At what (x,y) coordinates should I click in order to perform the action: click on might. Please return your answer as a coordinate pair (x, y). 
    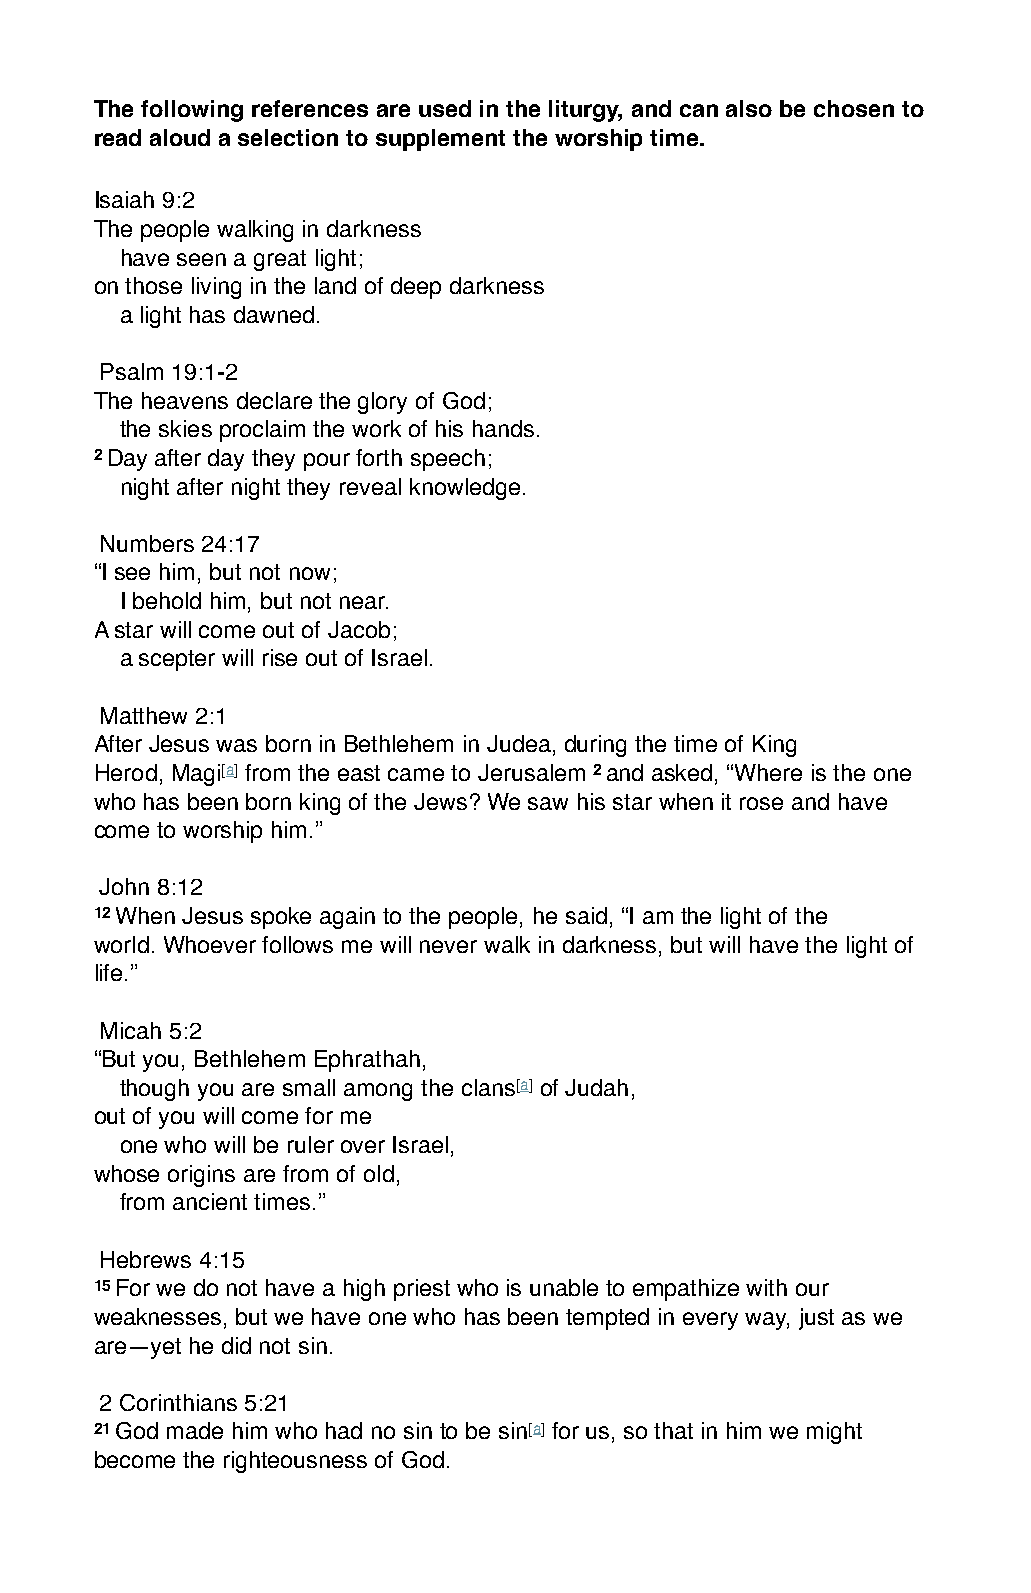
    Looking at the image, I should click on (834, 1433).
